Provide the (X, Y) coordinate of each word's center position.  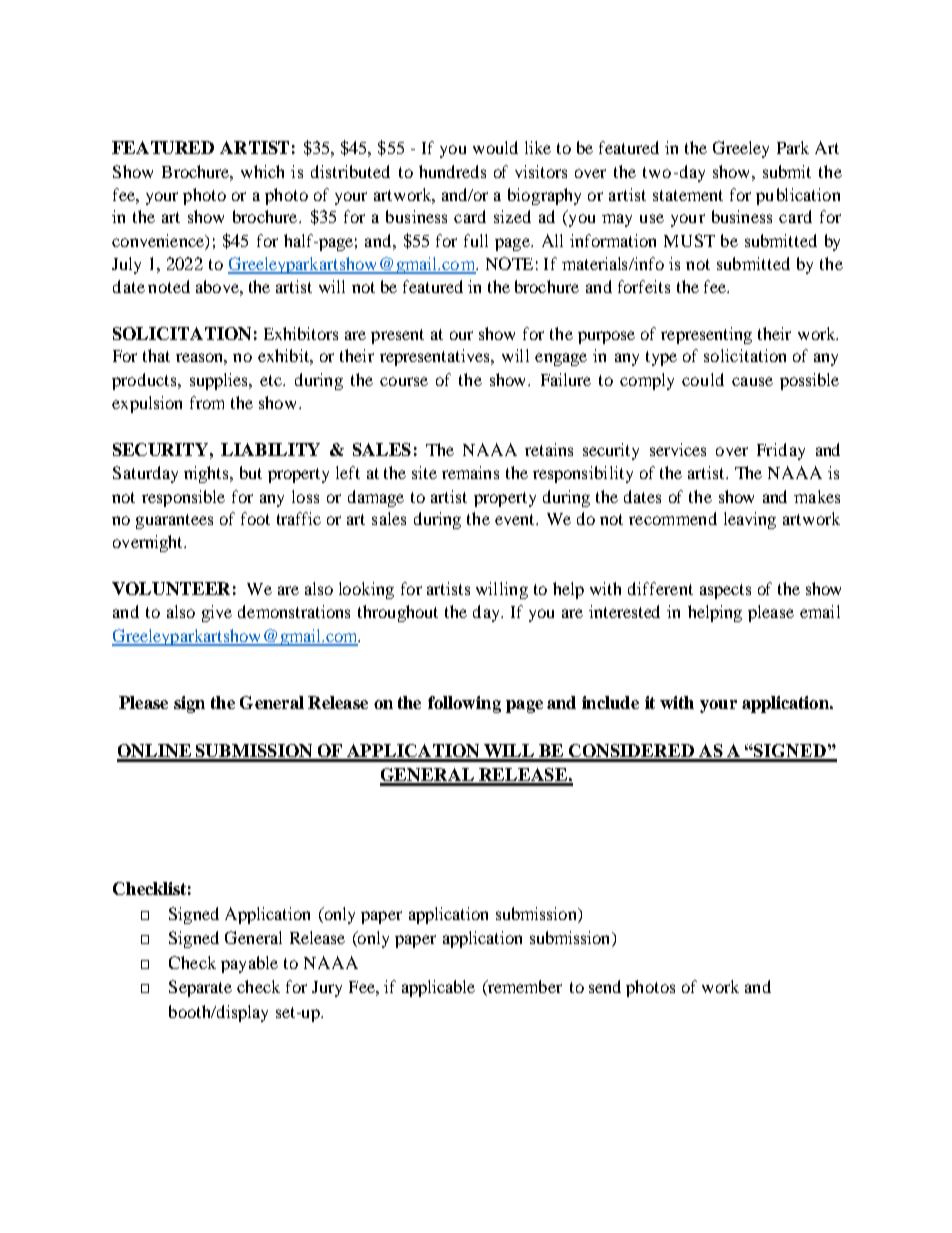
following (464, 704)
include (610, 702)
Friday (781, 451)
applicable (438, 988)
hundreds (452, 171)
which (262, 171)
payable (249, 964)
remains (470, 472)
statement (688, 195)
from (207, 402)
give (217, 613)
